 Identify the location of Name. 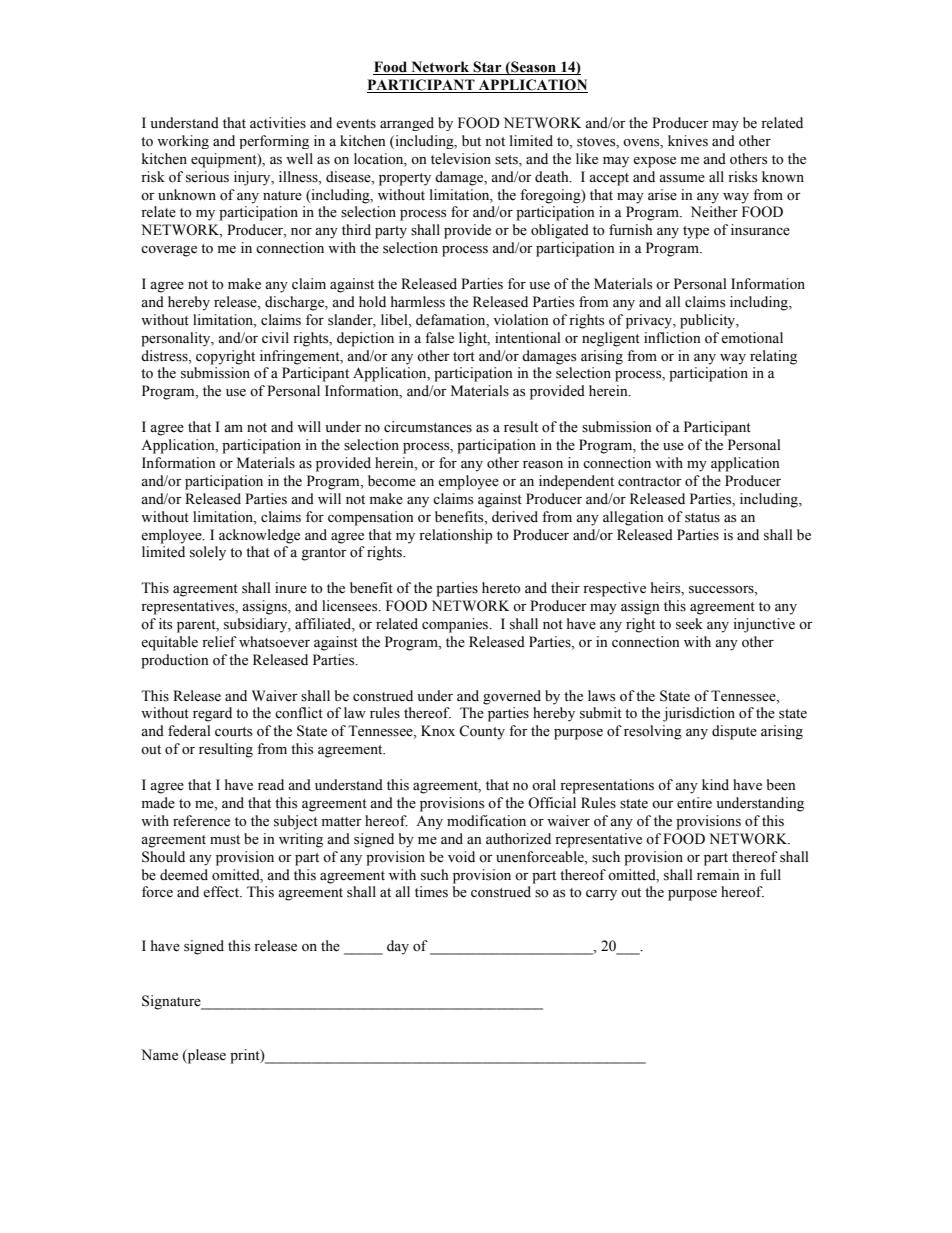
(159, 1055).
